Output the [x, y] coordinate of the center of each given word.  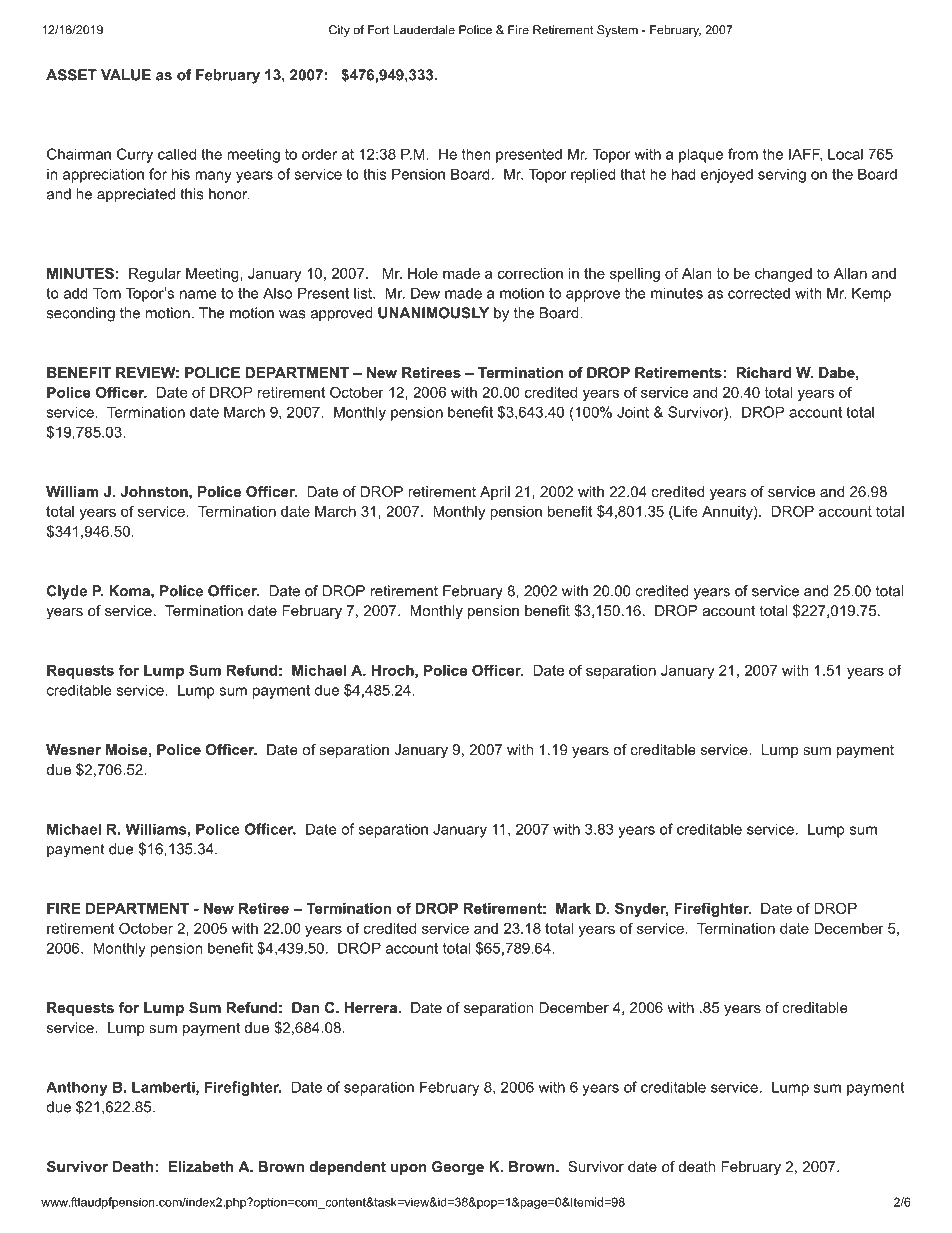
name [198, 294]
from [743, 154]
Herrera [371, 1007]
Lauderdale [424, 30]
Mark [573, 908]
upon [409, 1169]
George [458, 1168]
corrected [759, 293]
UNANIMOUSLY [433, 313]
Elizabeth [201, 1166]
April [495, 493]
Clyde [67, 592]
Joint [633, 412]
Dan [305, 1007]
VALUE [126, 75]
